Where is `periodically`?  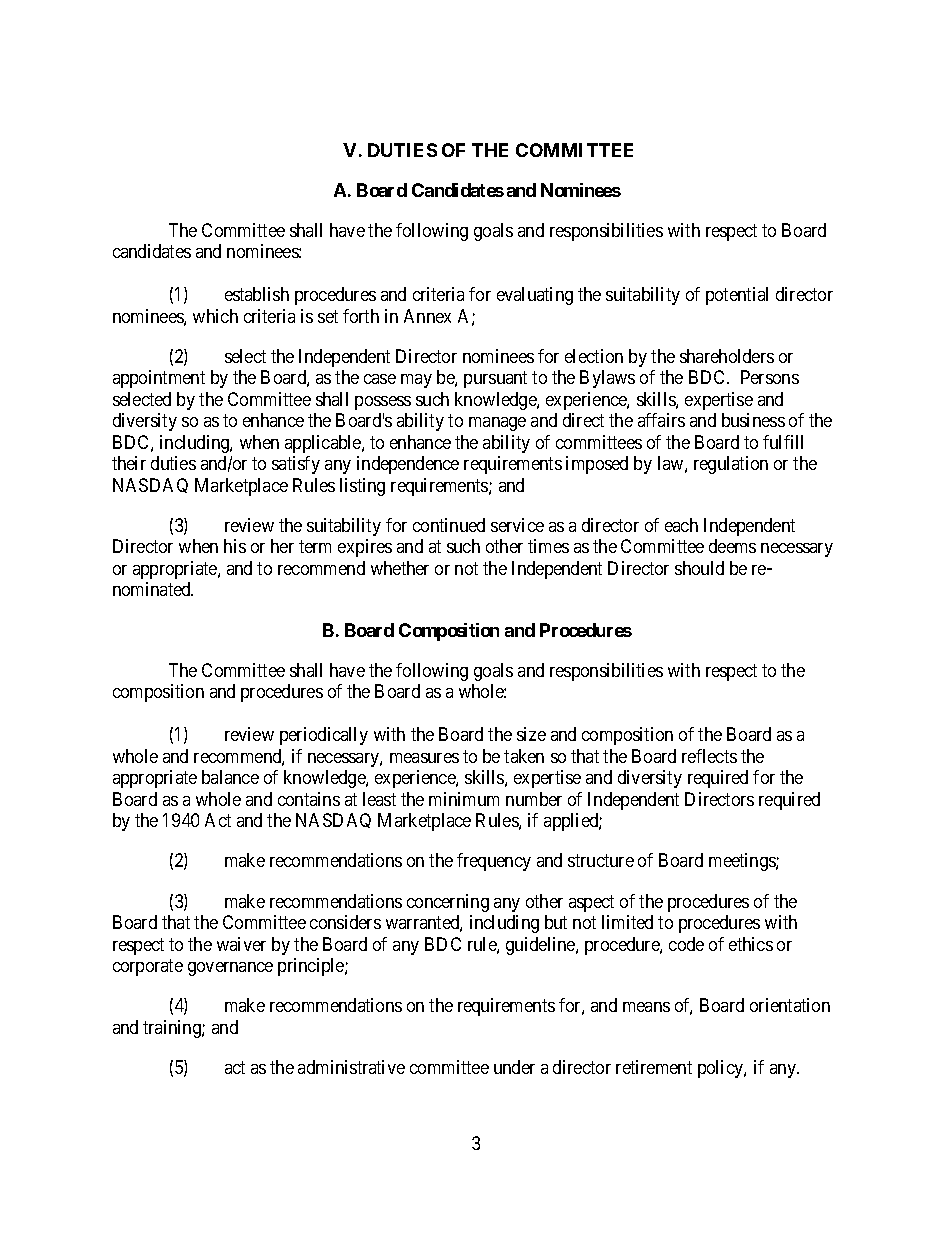 periodically is located at coordinates (324, 736).
